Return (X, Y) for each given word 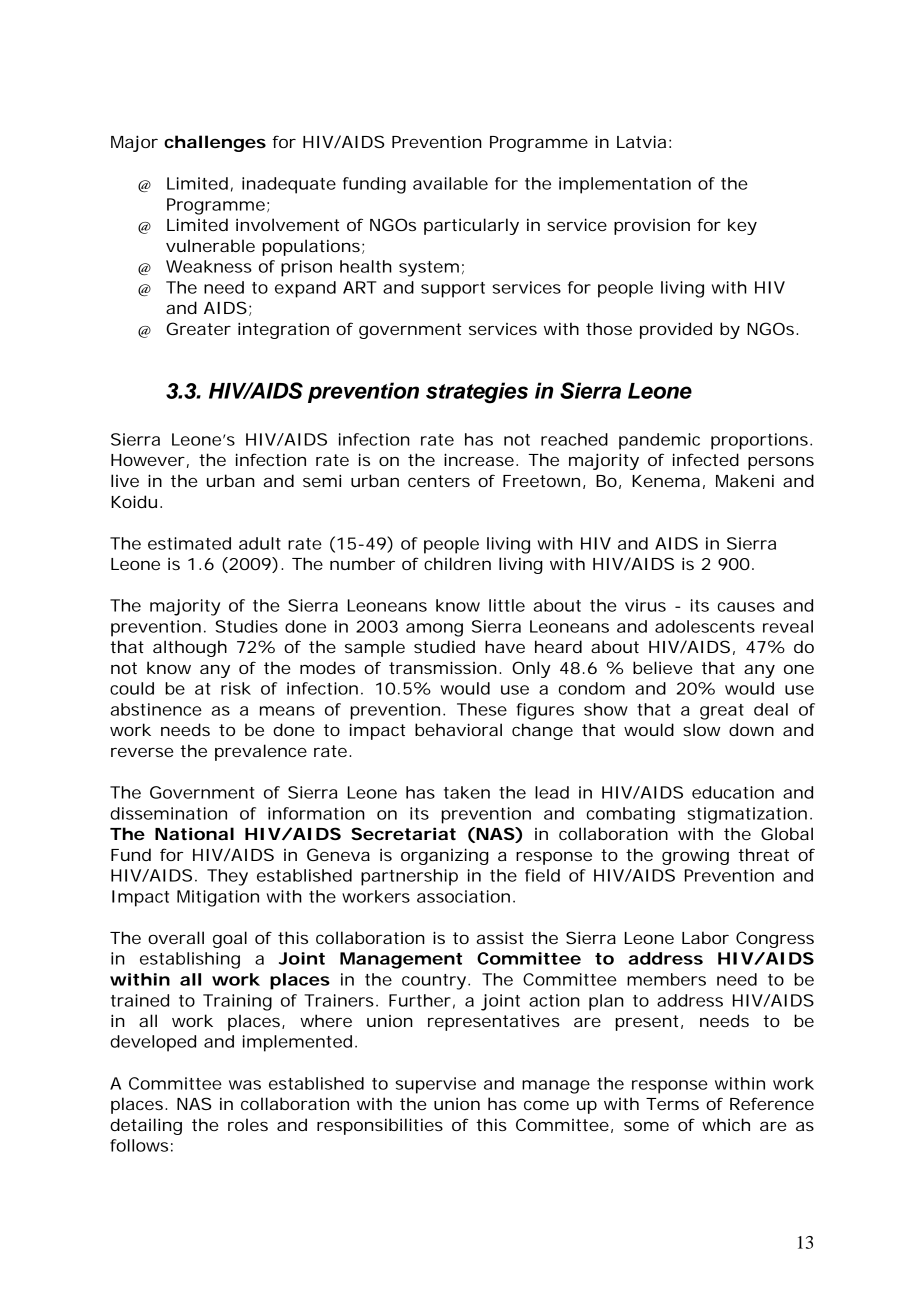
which (726, 1124)
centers (439, 481)
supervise (435, 1085)
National (194, 833)
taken (467, 792)
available (450, 183)
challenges (215, 143)
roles (248, 1124)
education (733, 792)
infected (706, 459)
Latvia (641, 141)
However (148, 460)
